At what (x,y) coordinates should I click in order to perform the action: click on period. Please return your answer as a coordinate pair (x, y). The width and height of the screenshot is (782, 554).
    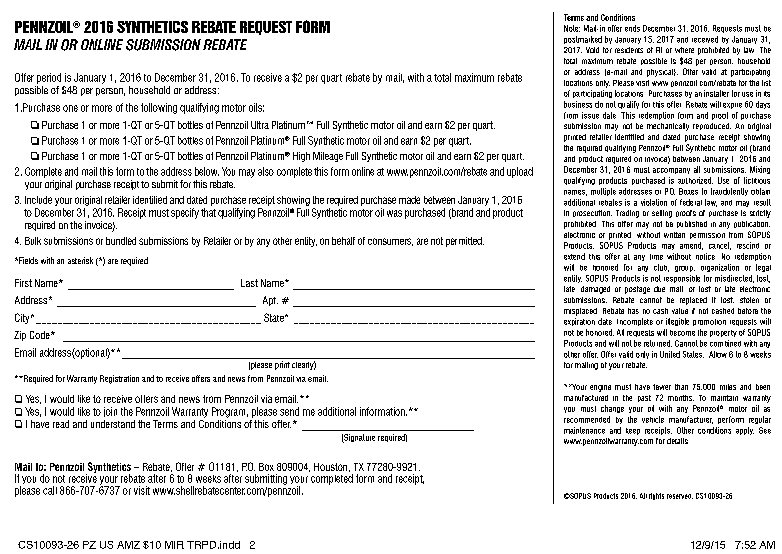
    Looking at the image, I should click on (49, 78).
